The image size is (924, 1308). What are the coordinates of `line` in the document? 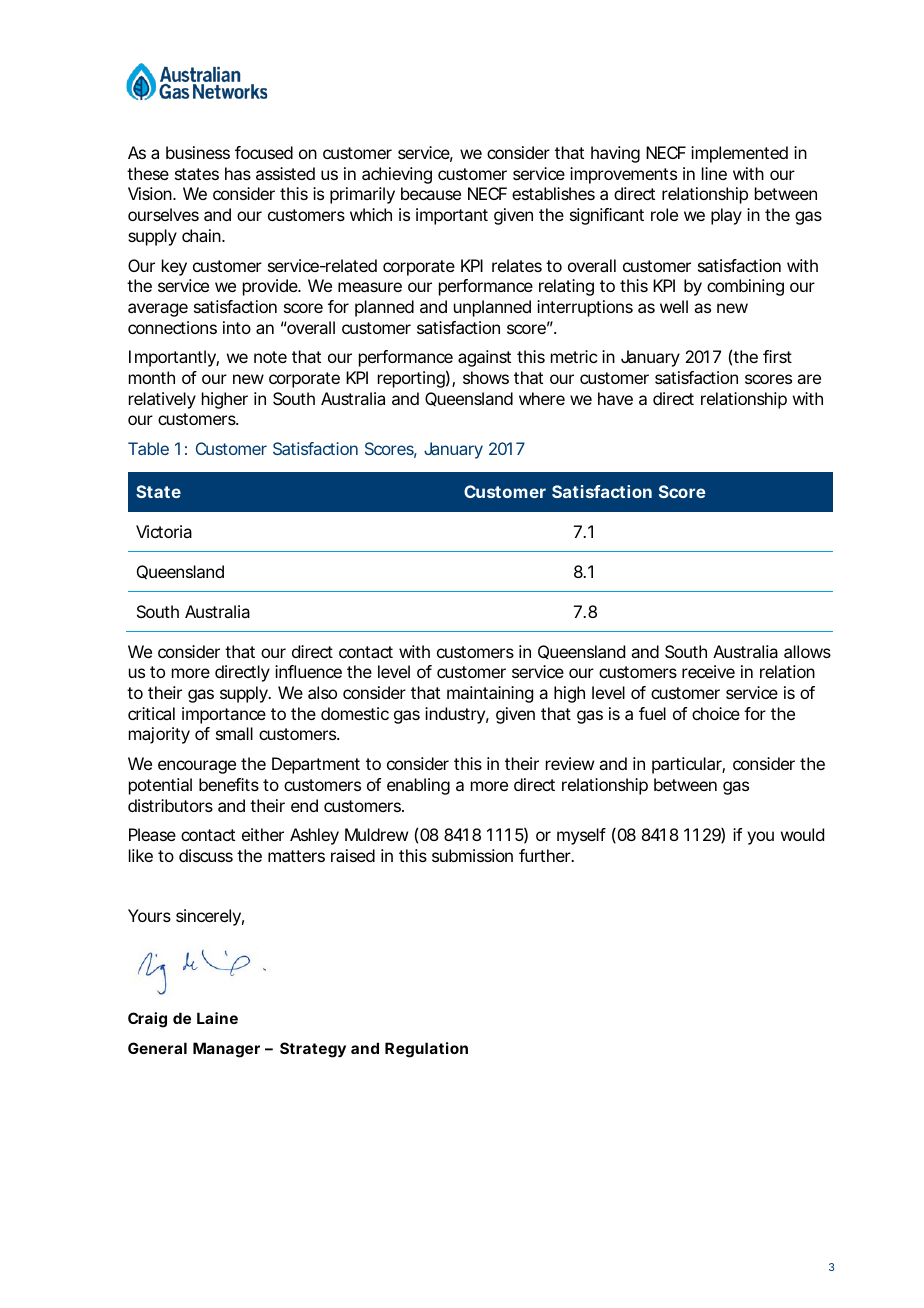 It's located at (714, 173).
